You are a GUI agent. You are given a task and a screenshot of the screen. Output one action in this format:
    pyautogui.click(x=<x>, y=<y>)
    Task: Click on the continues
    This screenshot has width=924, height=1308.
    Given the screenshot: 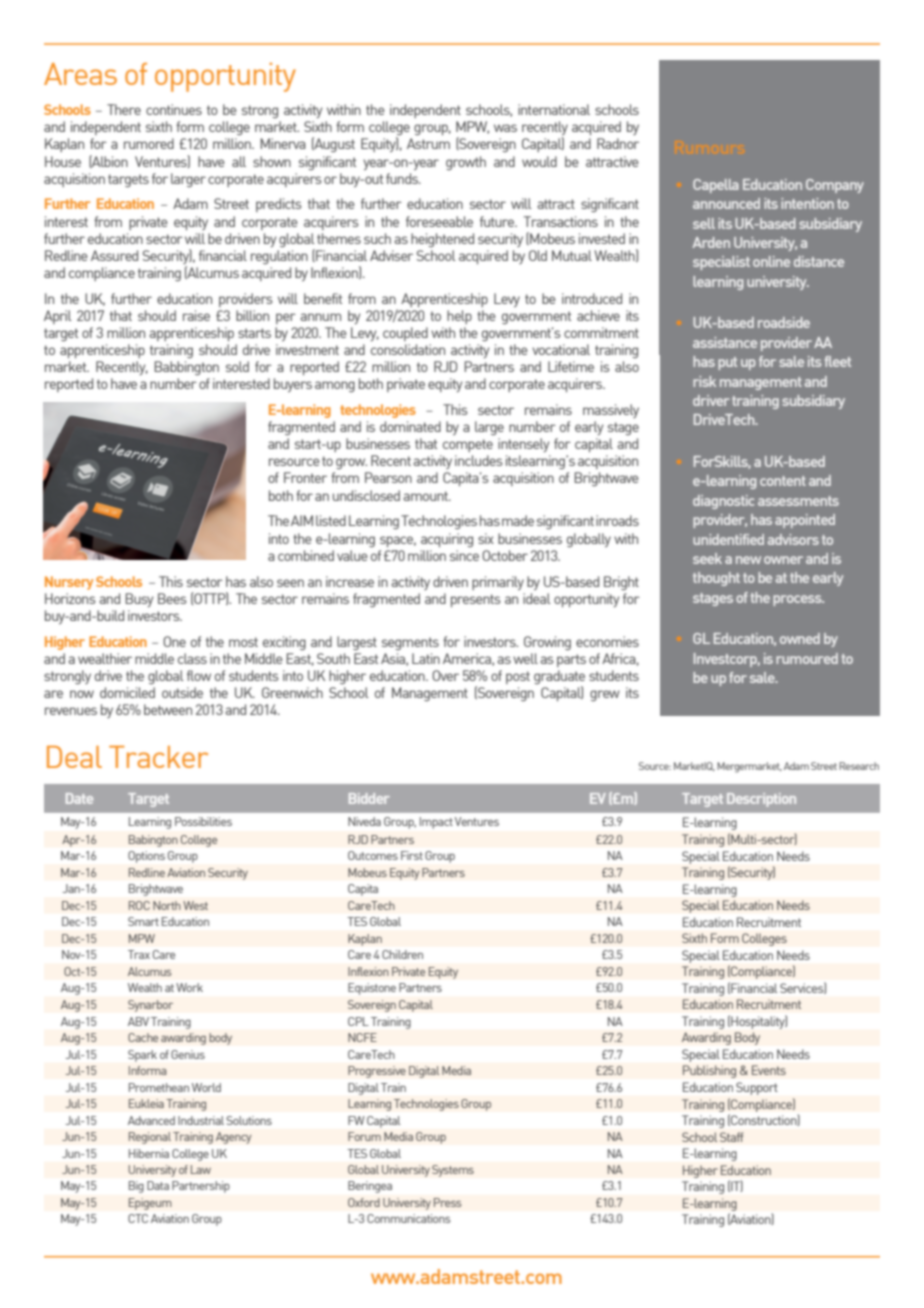 What is the action you would take?
    pyautogui.click(x=174, y=109)
